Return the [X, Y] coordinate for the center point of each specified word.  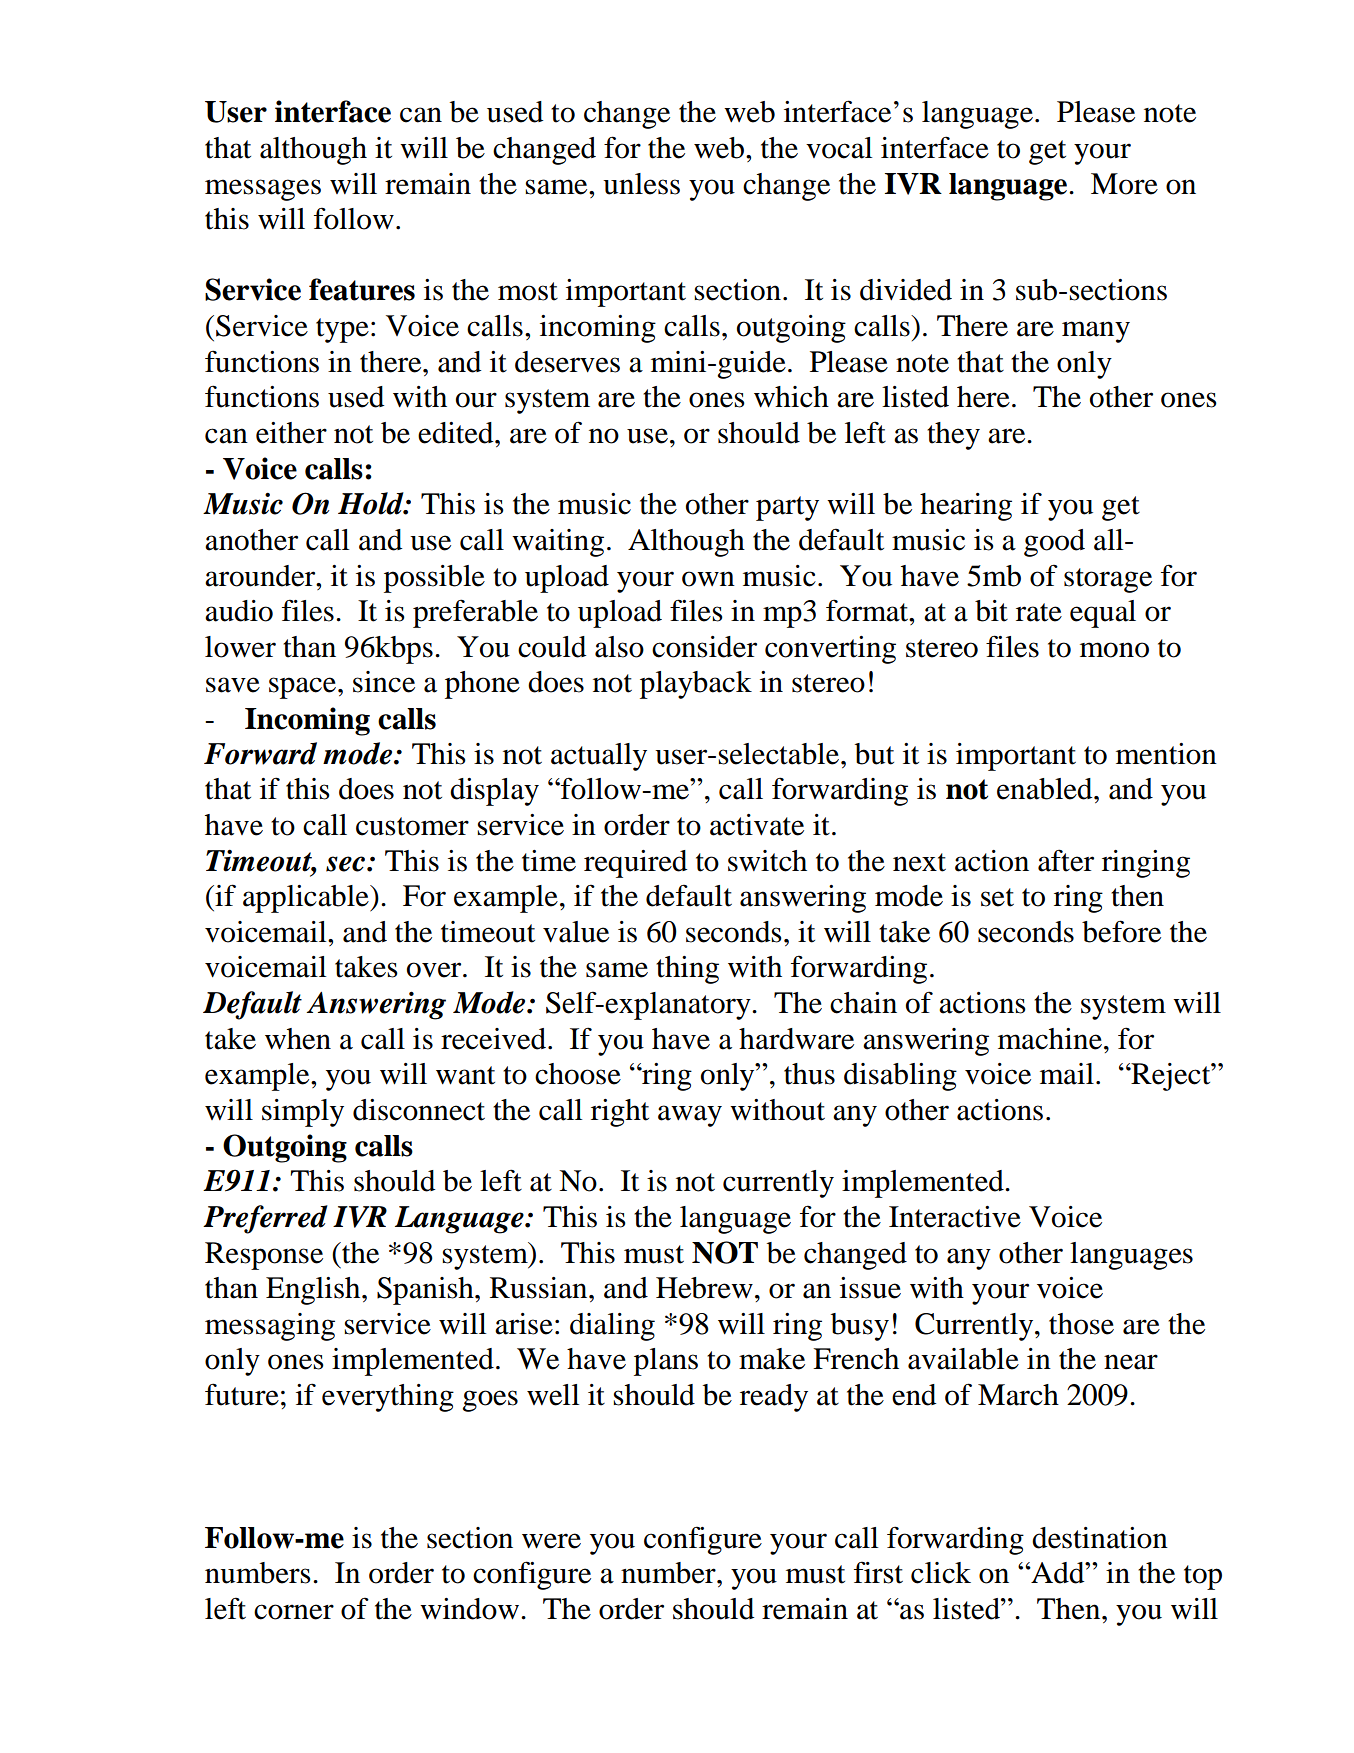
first [878, 1572]
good [1054, 543]
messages [263, 190]
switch [767, 861]
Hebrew [704, 1288]
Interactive [955, 1217]
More [1124, 184]
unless [641, 184]
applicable [307, 899]
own [708, 579]
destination [1100, 1538]
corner [294, 1612]
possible [434, 579]
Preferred [265, 1219]
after [1066, 860]
